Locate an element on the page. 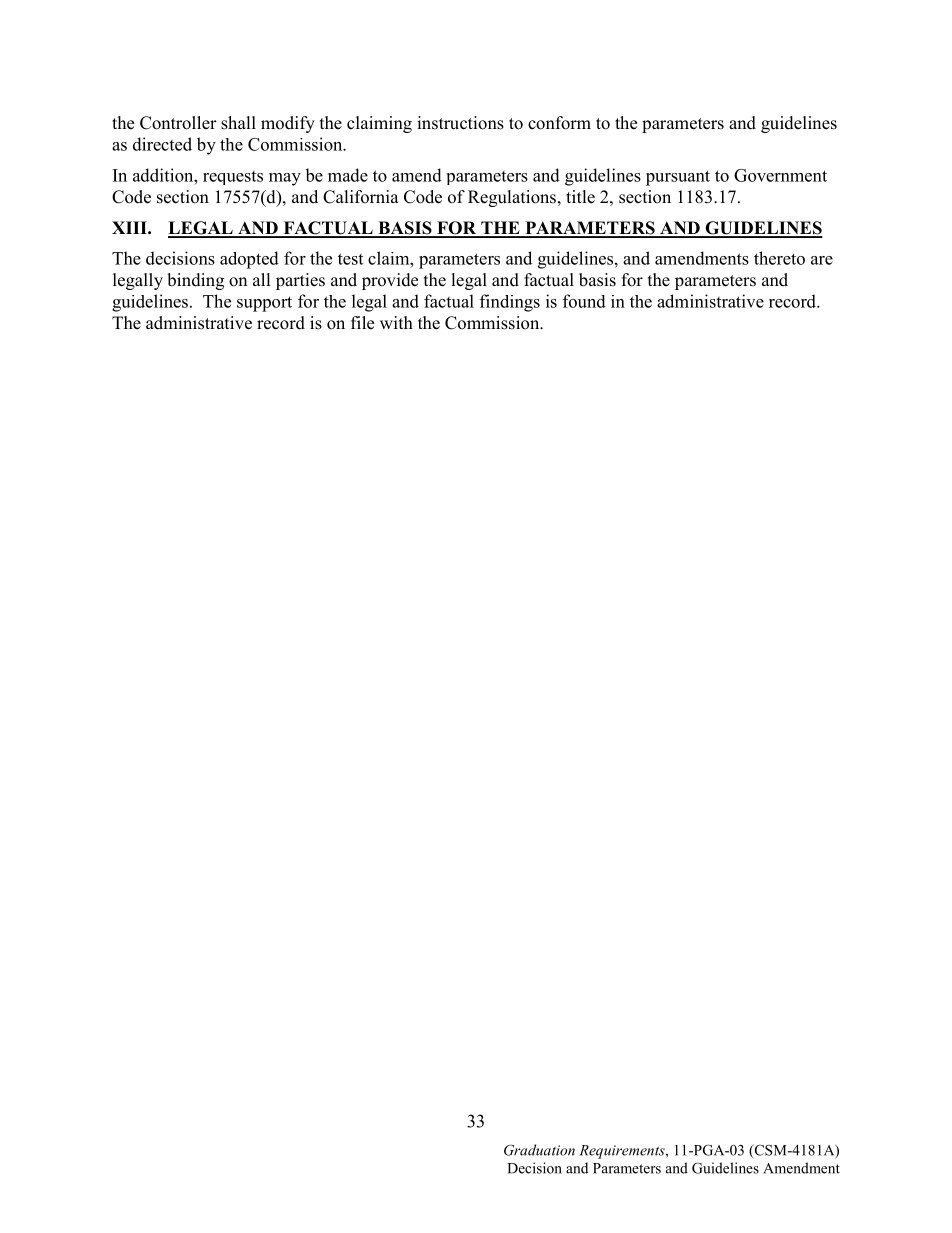 The image size is (952, 1233). instructions is located at coordinates (460, 123).
